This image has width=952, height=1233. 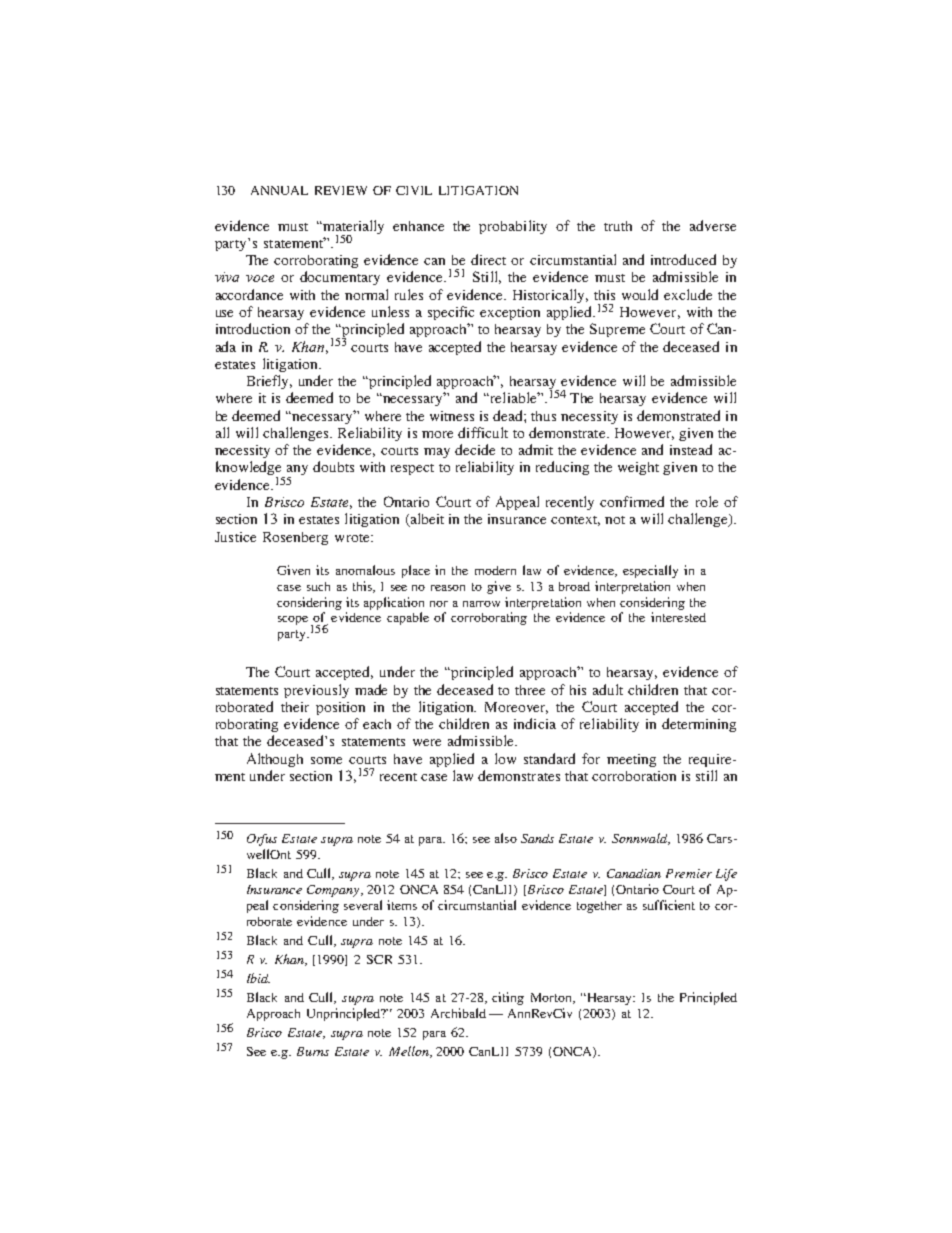 What do you see at coordinates (333, 466) in the image?
I see `doubts` at bounding box center [333, 466].
